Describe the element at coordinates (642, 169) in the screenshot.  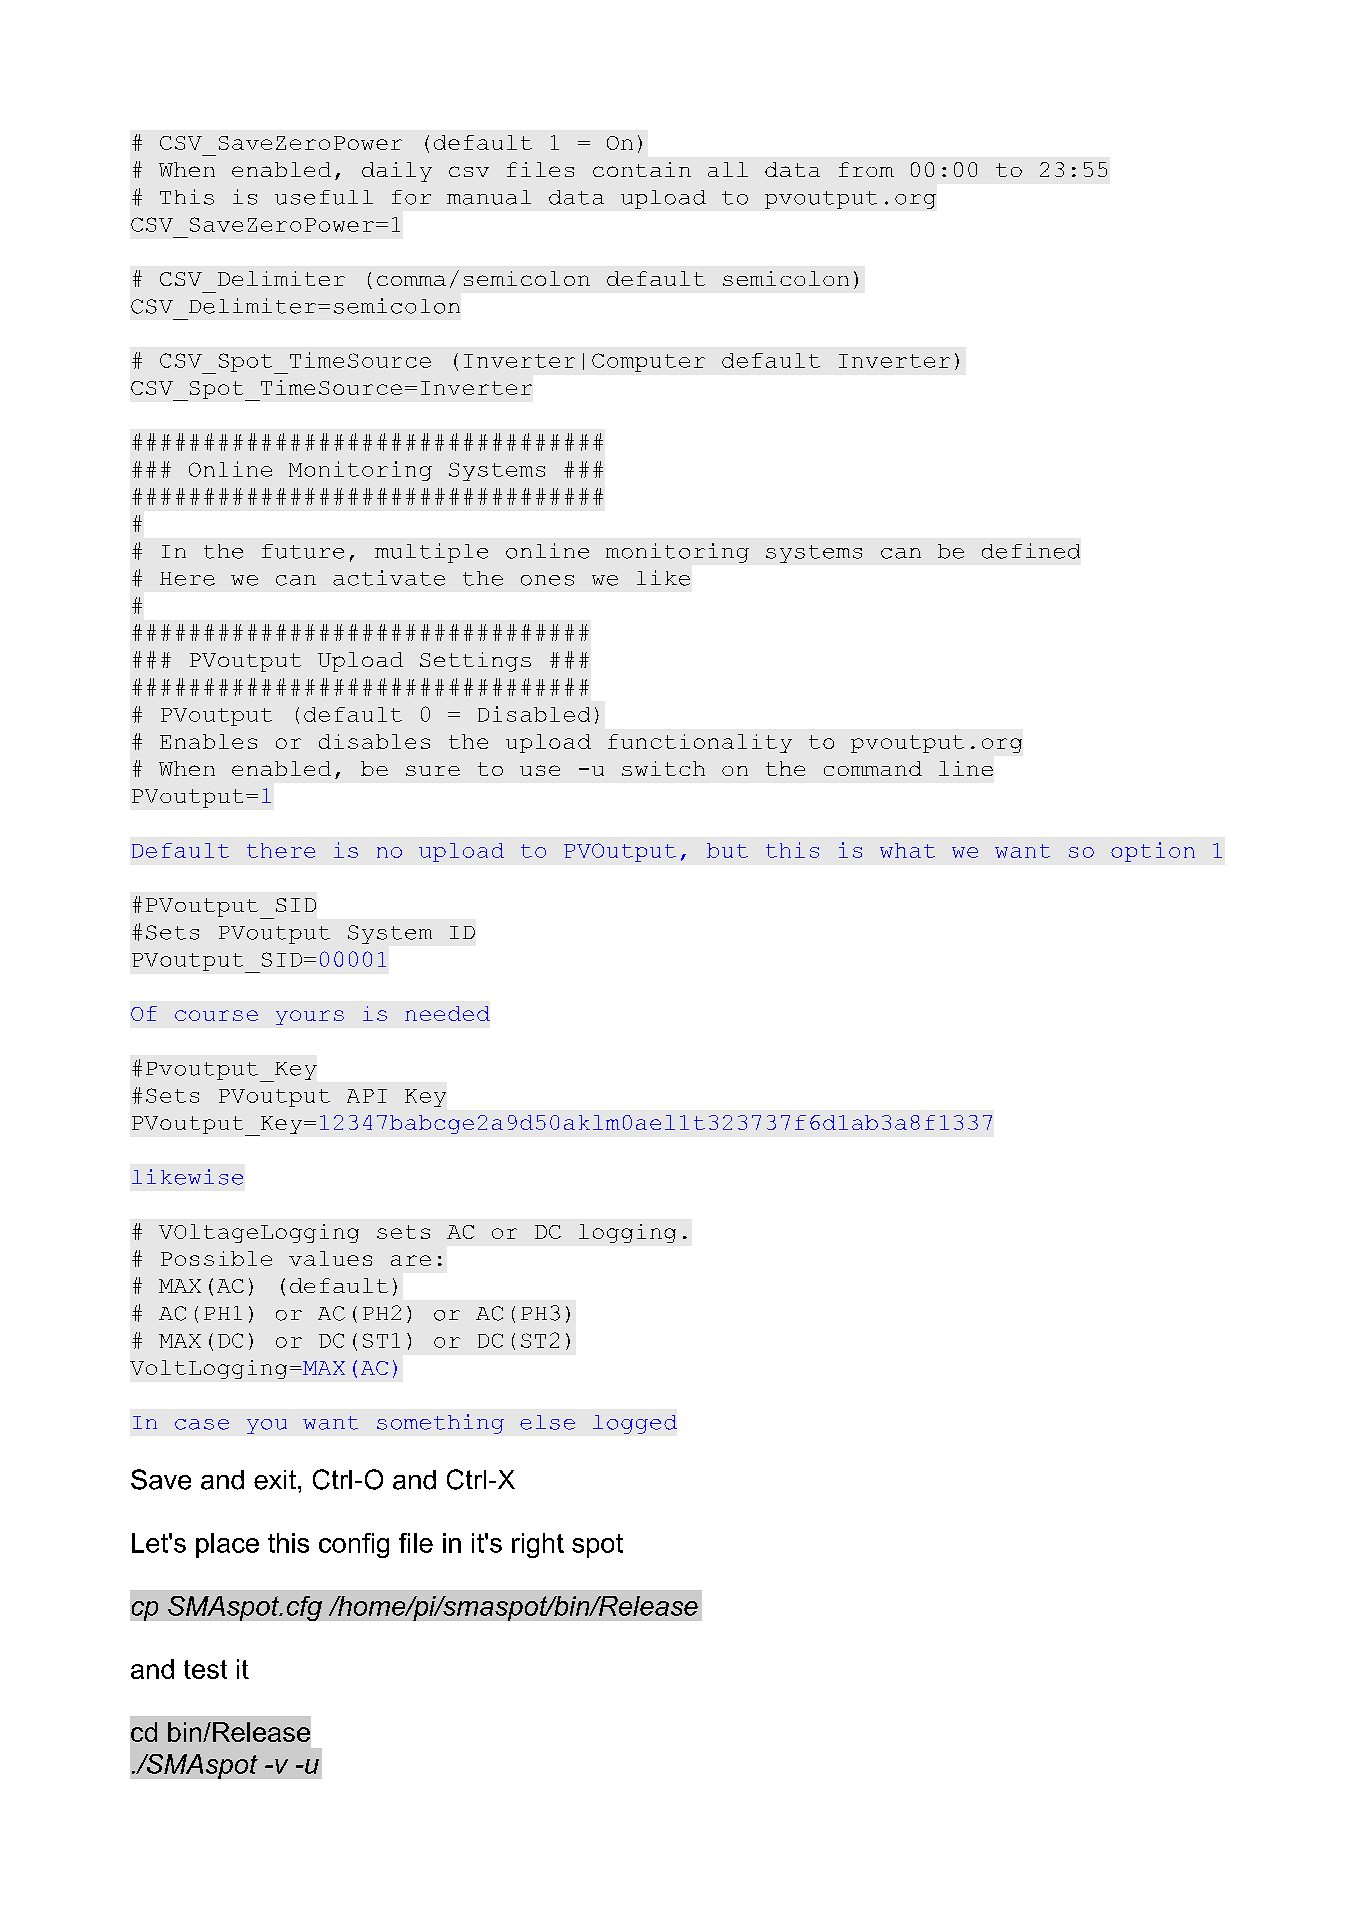
I see `contain` at that location.
